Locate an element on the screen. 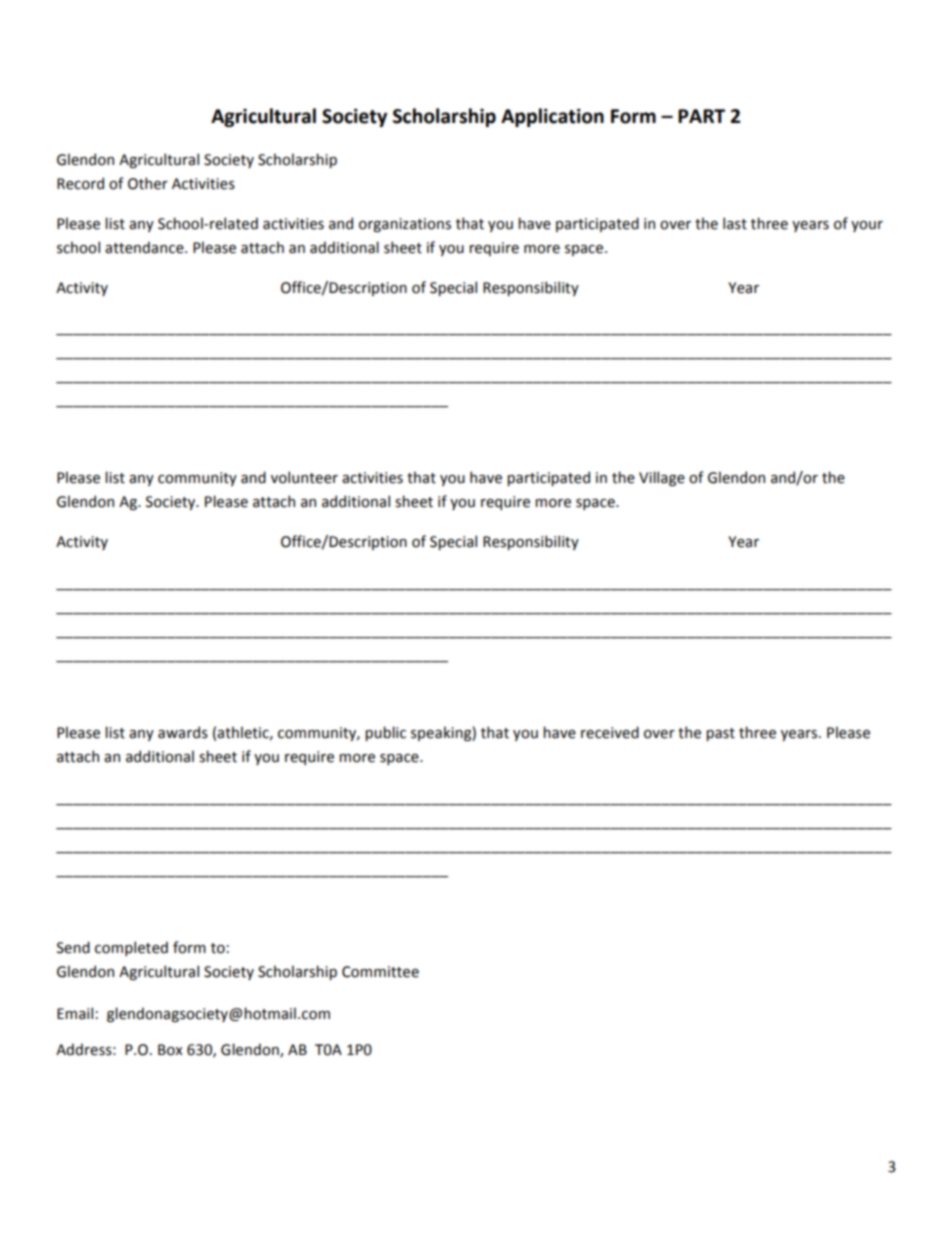 The width and height of the screenshot is (952, 1233). last is located at coordinates (735, 223).
